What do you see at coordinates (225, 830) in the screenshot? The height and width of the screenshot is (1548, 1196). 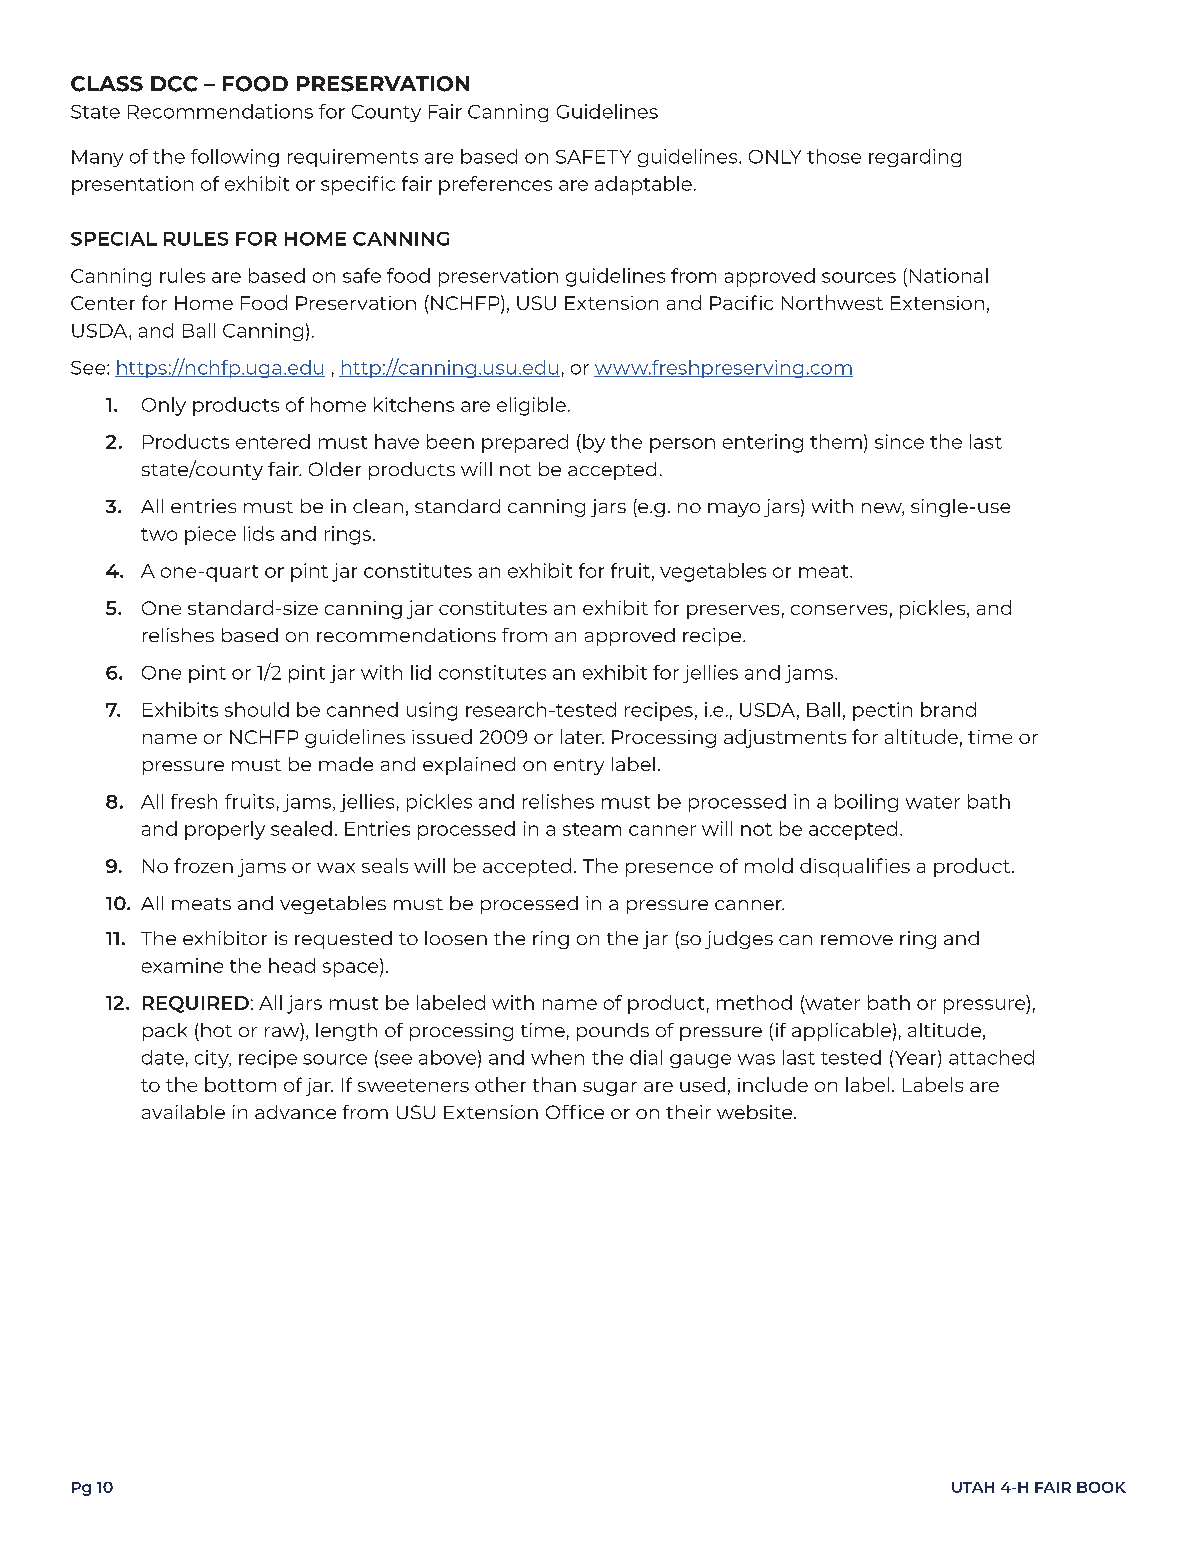 I see `properly` at bounding box center [225, 830].
